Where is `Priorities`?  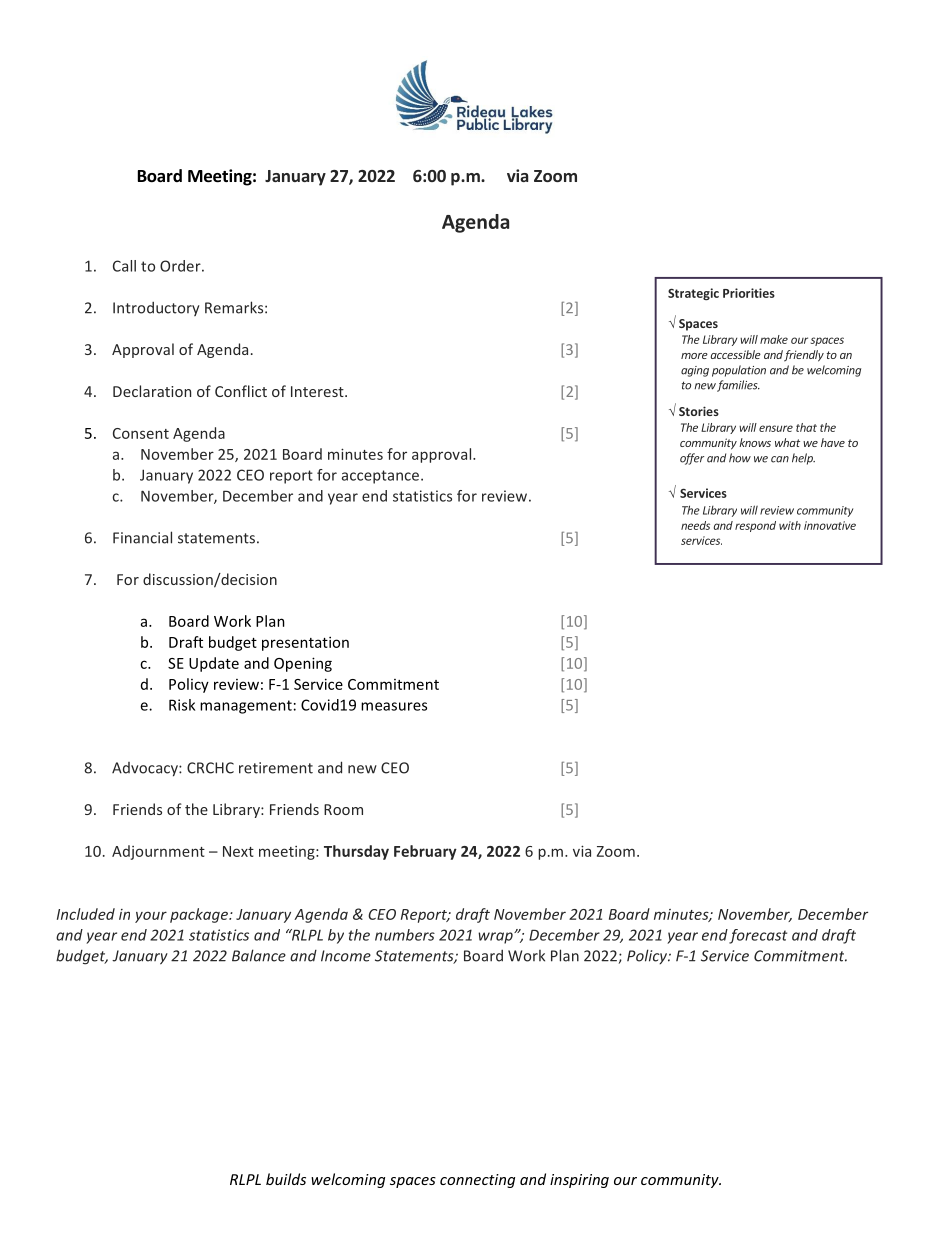 Priorities is located at coordinates (749, 293).
